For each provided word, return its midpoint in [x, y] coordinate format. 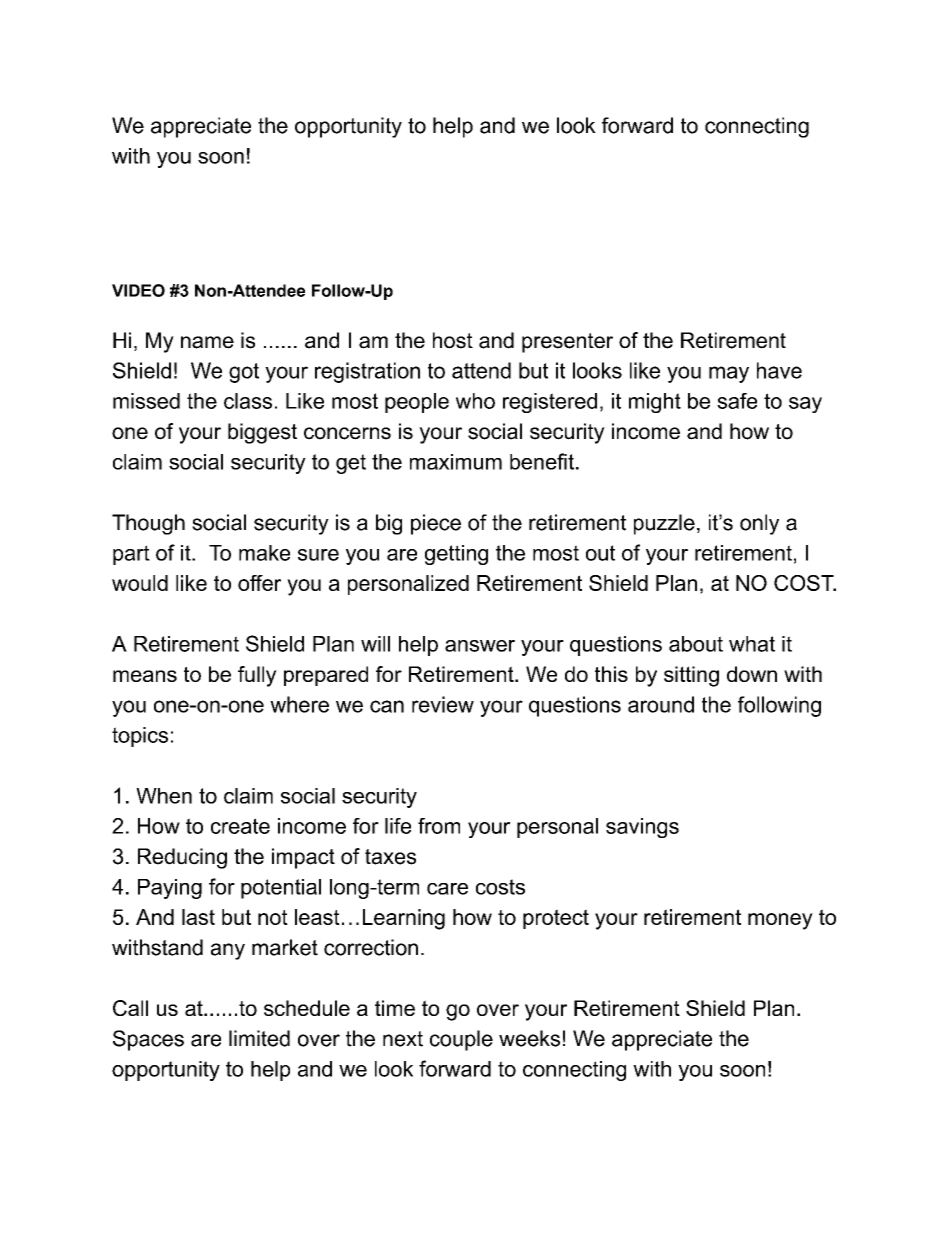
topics [140, 737]
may [729, 374]
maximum [456, 462]
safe [737, 401]
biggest [262, 433]
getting [456, 555]
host [453, 340]
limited [259, 1038]
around [661, 704]
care [447, 889]
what [752, 644]
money [780, 921]
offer [259, 583]
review [443, 704]
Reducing [182, 858]
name [207, 342]
